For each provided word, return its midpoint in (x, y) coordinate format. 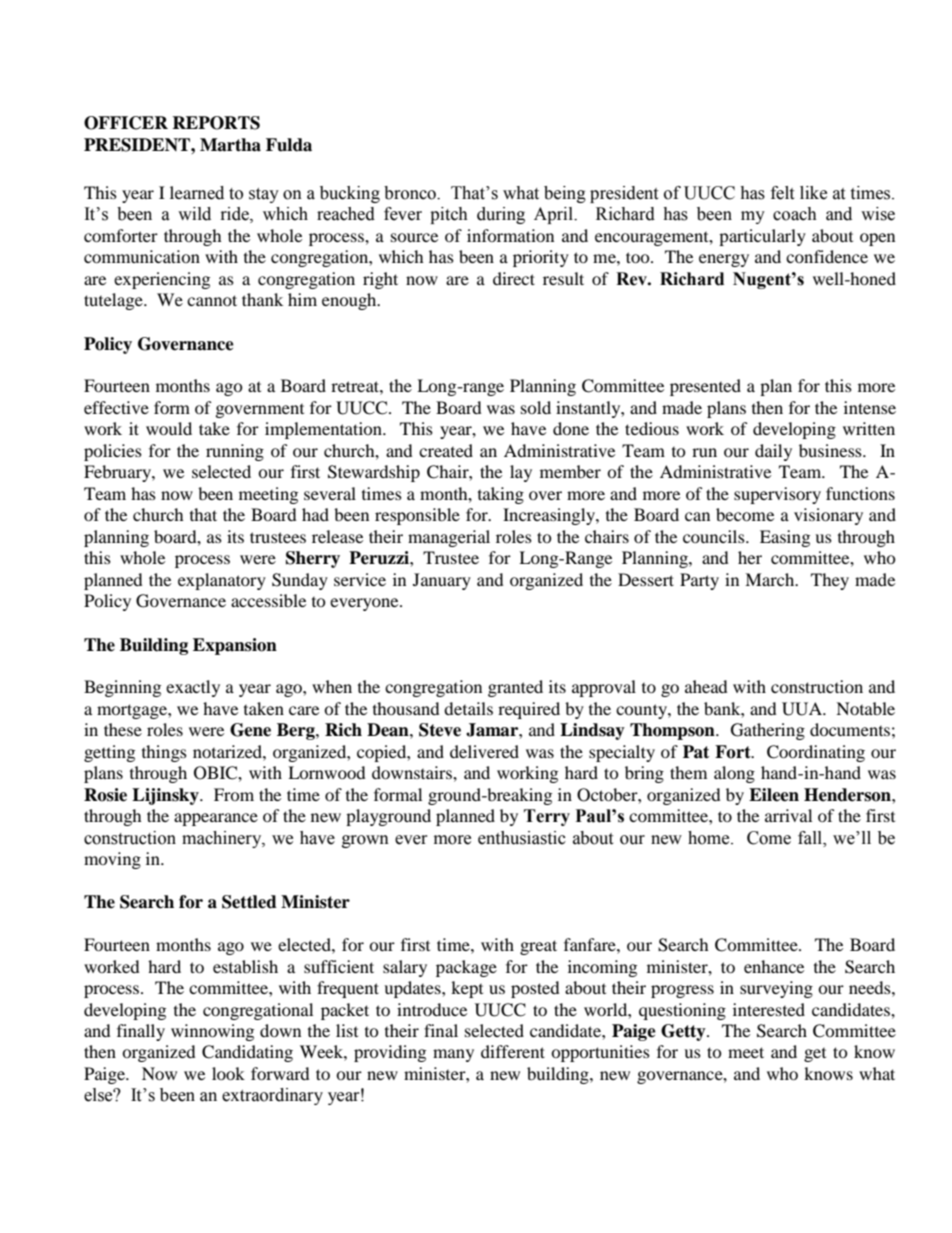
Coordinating (816, 753)
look (228, 1073)
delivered (484, 751)
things (164, 753)
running (235, 452)
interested (769, 1009)
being (565, 194)
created (446, 450)
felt (782, 193)
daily (773, 452)
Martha (230, 145)
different (513, 1051)
